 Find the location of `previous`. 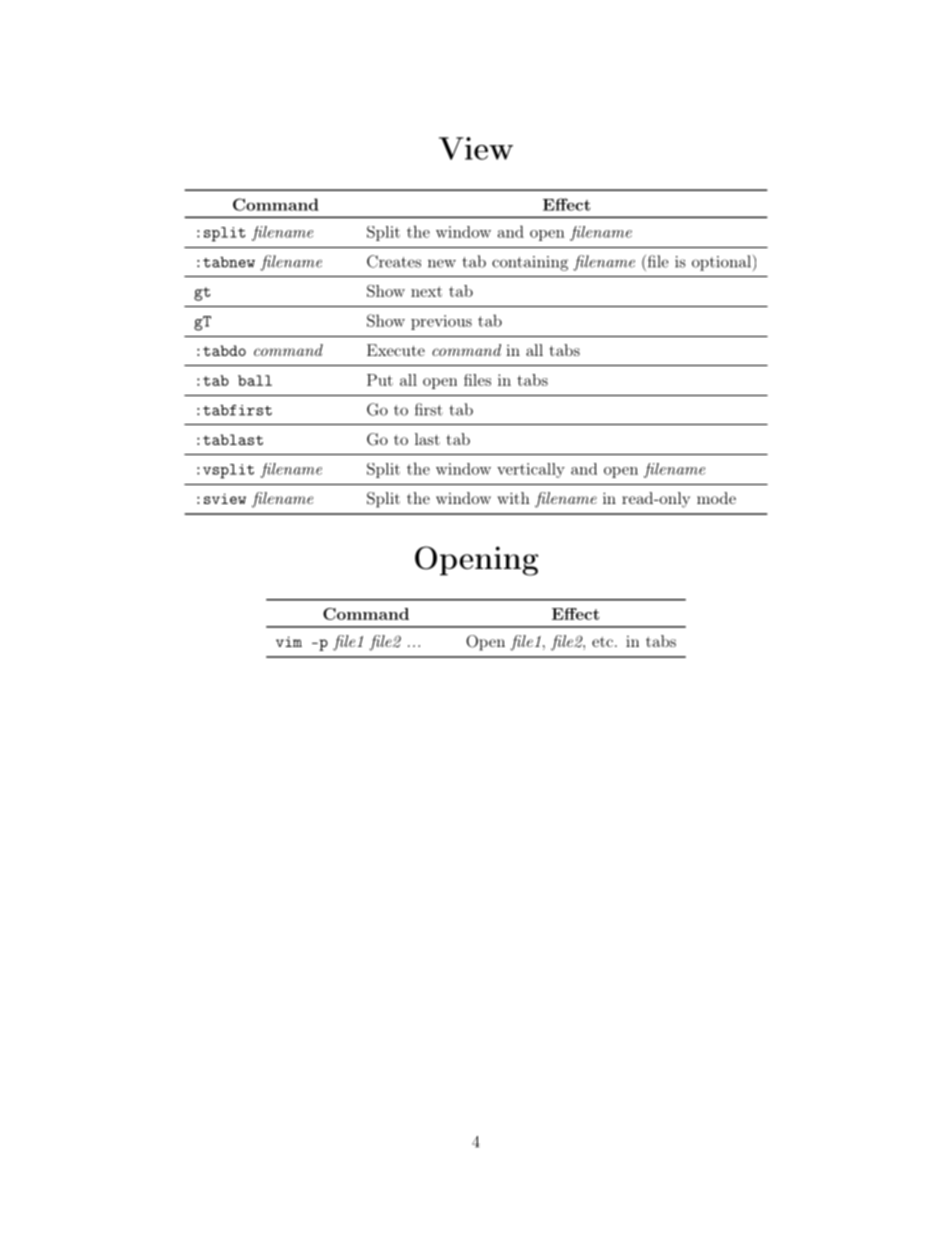

previous is located at coordinates (441, 322).
